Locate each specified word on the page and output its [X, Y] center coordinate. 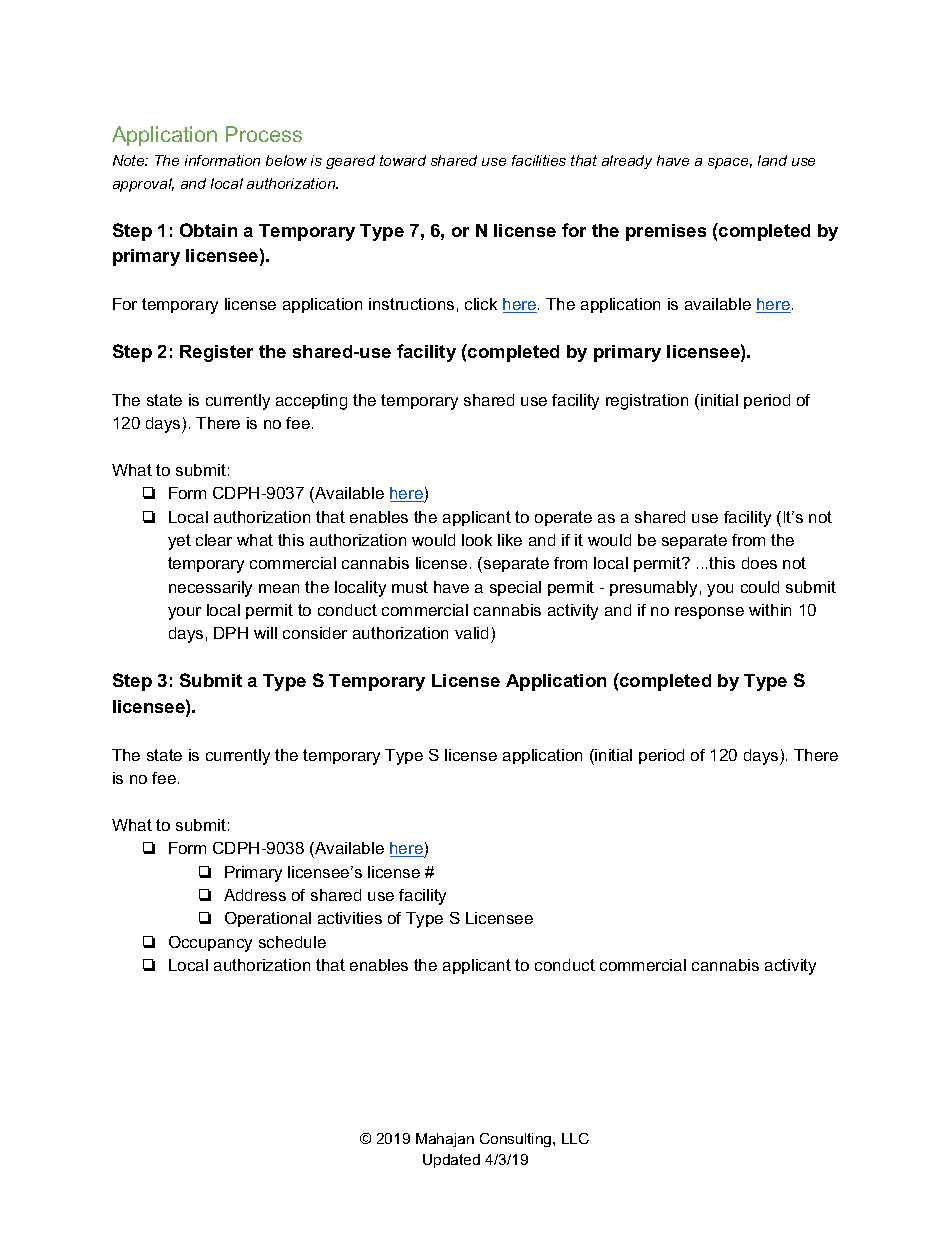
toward [403, 160]
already [627, 162]
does [759, 563]
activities [350, 918]
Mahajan [445, 1140]
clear [214, 540]
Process [264, 134]
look [477, 540]
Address [255, 895]
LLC [575, 1138]
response [709, 613]
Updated [451, 1161]
